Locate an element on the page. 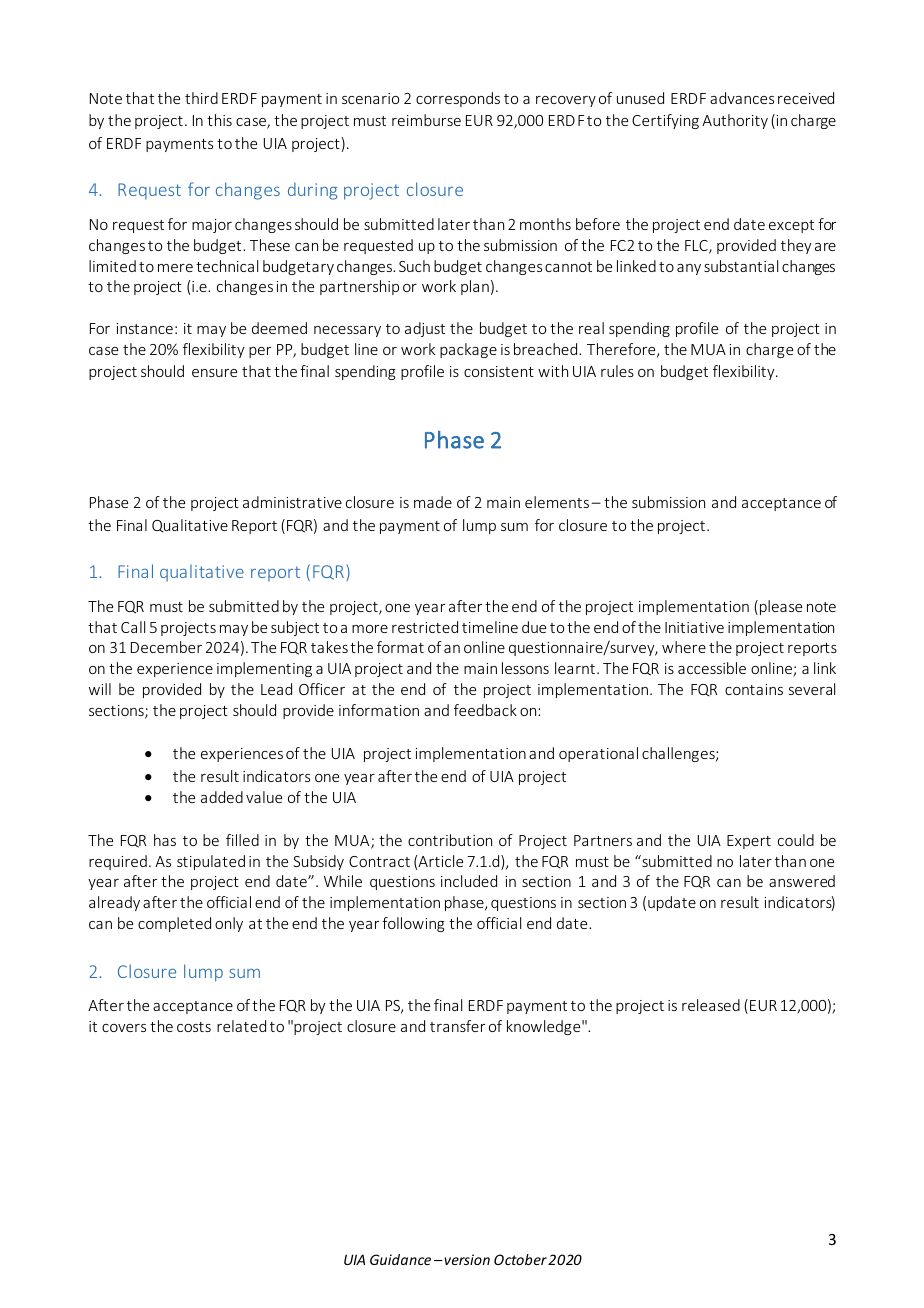 The height and width of the document is (1308, 924). please is located at coordinates (781, 607).
